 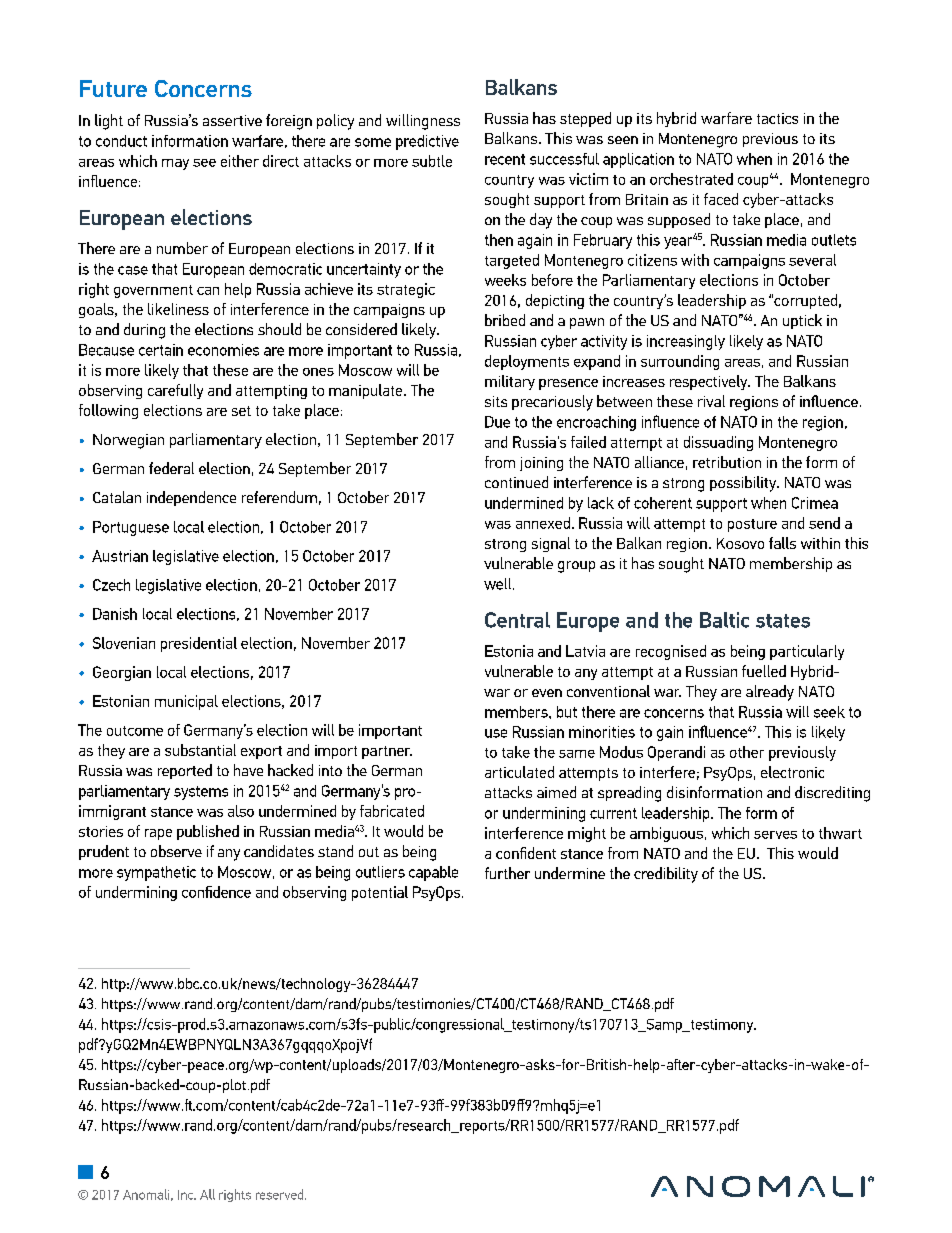 What do you see at coordinates (232, 120) in the screenshot?
I see `assertive` at bounding box center [232, 120].
